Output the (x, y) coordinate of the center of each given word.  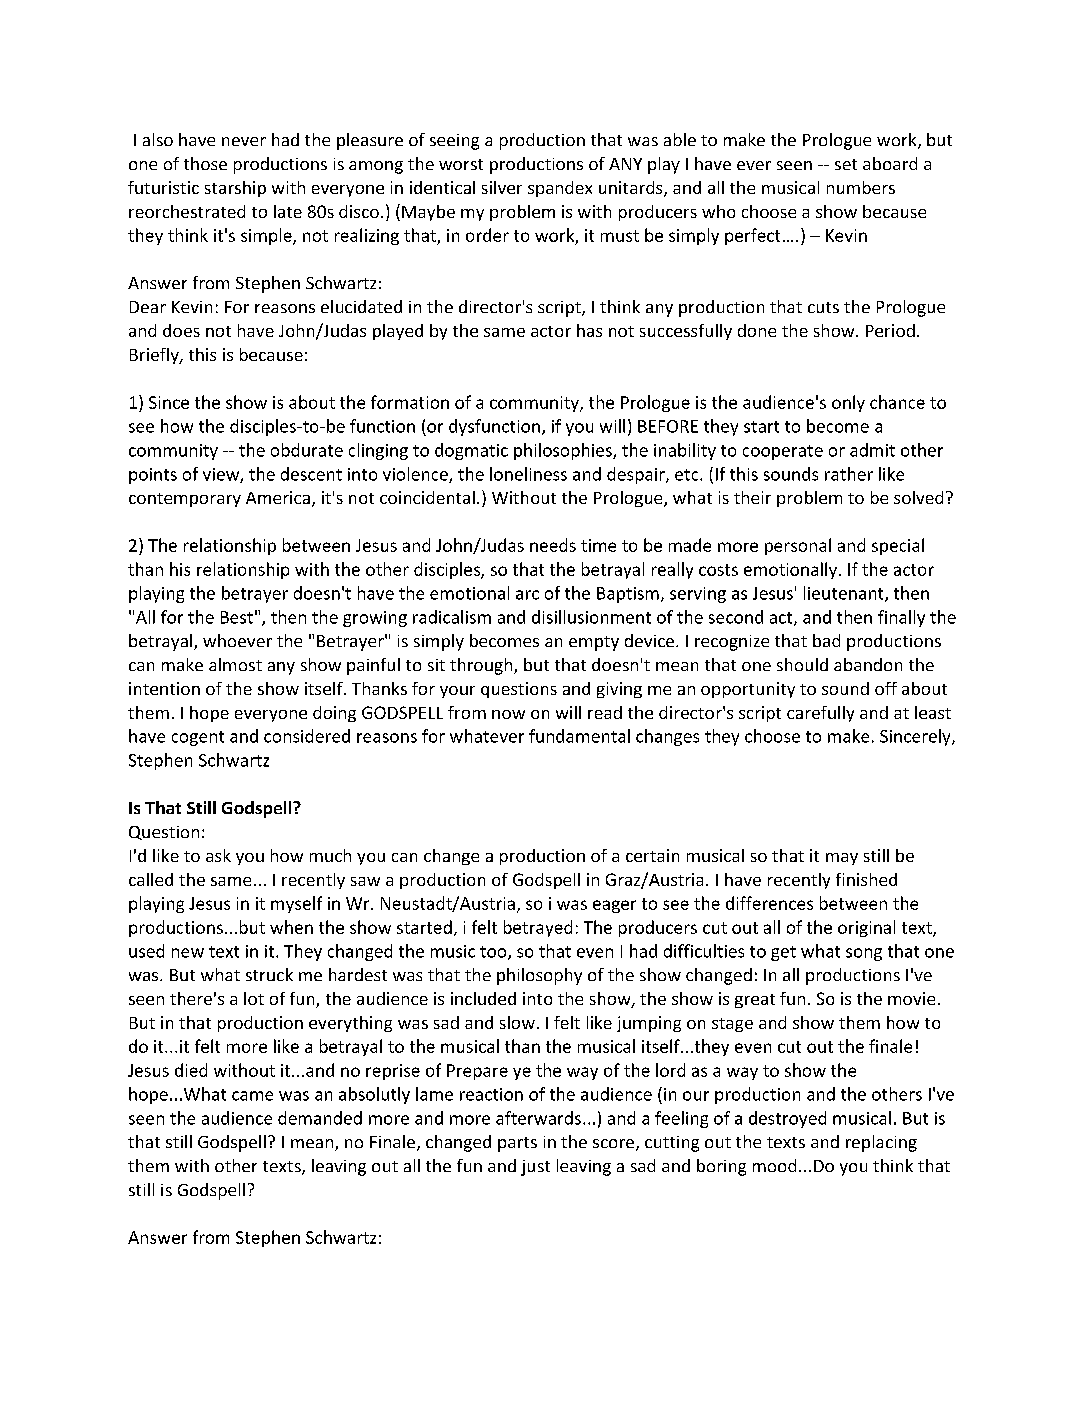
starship (235, 189)
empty (594, 643)
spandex (560, 189)
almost (235, 664)
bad (826, 640)
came (252, 1096)
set (846, 164)
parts (517, 1144)
